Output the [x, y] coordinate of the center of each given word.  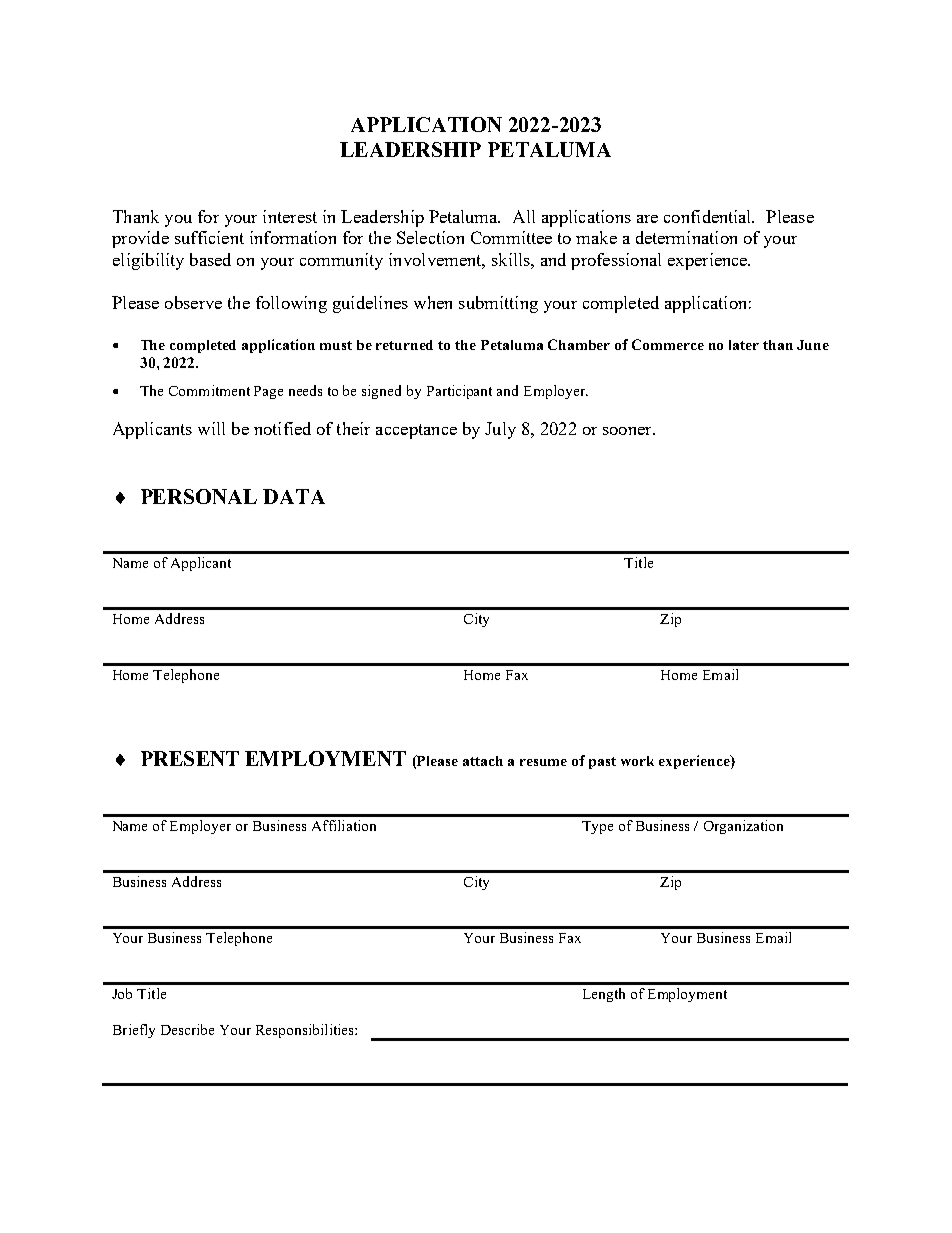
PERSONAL [199, 496]
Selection [430, 237]
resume [543, 762]
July [500, 430]
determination [686, 237]
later [744, 345]
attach [483, 761]
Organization [743, 827]
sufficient [209, 237]
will [211, 428]
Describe [187, 1029]
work [637, 761]
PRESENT [190, 758]
